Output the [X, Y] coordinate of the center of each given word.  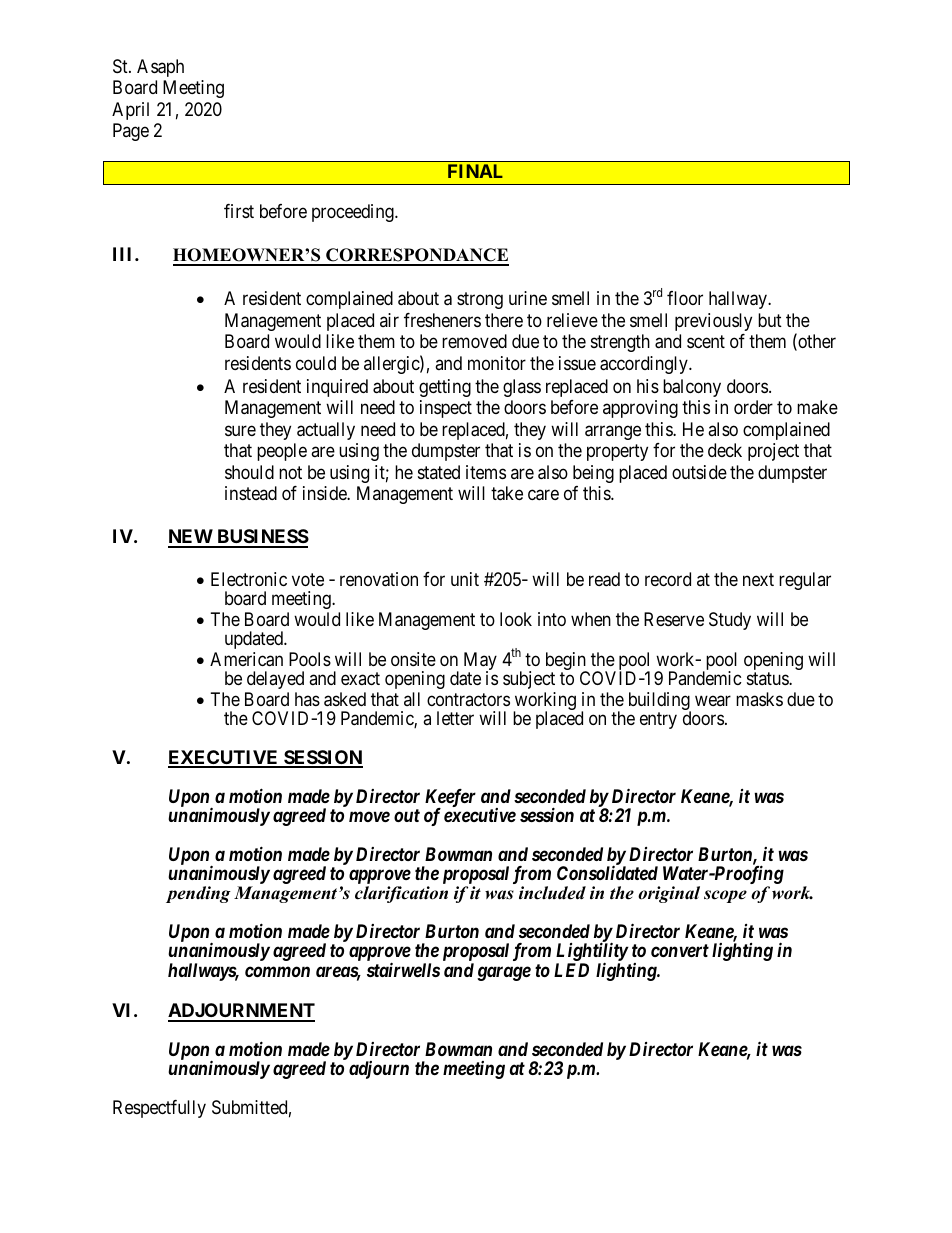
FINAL [475, 171]
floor [685, 298]
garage [504, 973]
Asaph [160, 68]
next [758, 579]
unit [465, 579]
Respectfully [159, 1109]
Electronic [249, 579]
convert [680, 950]
